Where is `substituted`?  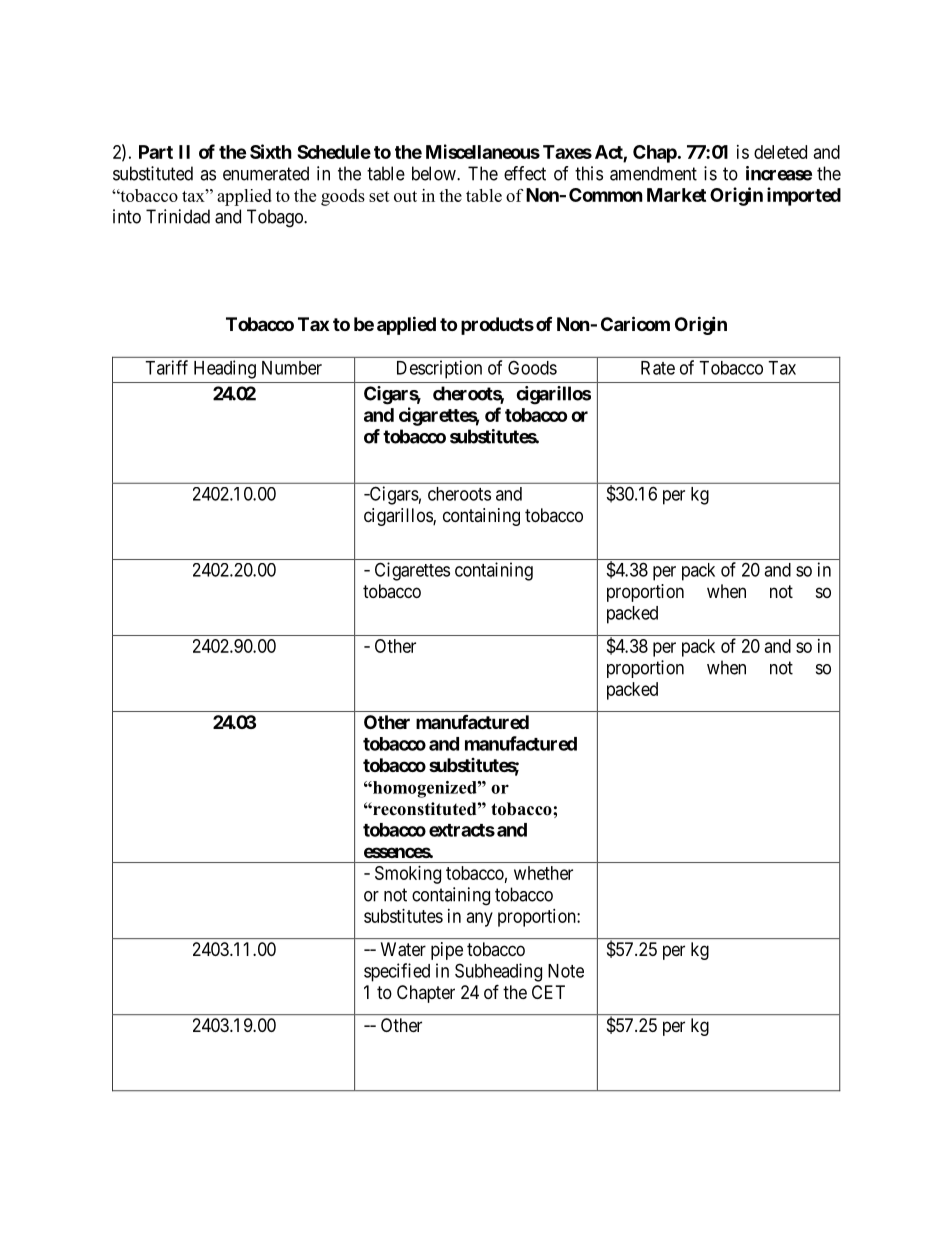 substituted is located at coordinates (153, 173).
